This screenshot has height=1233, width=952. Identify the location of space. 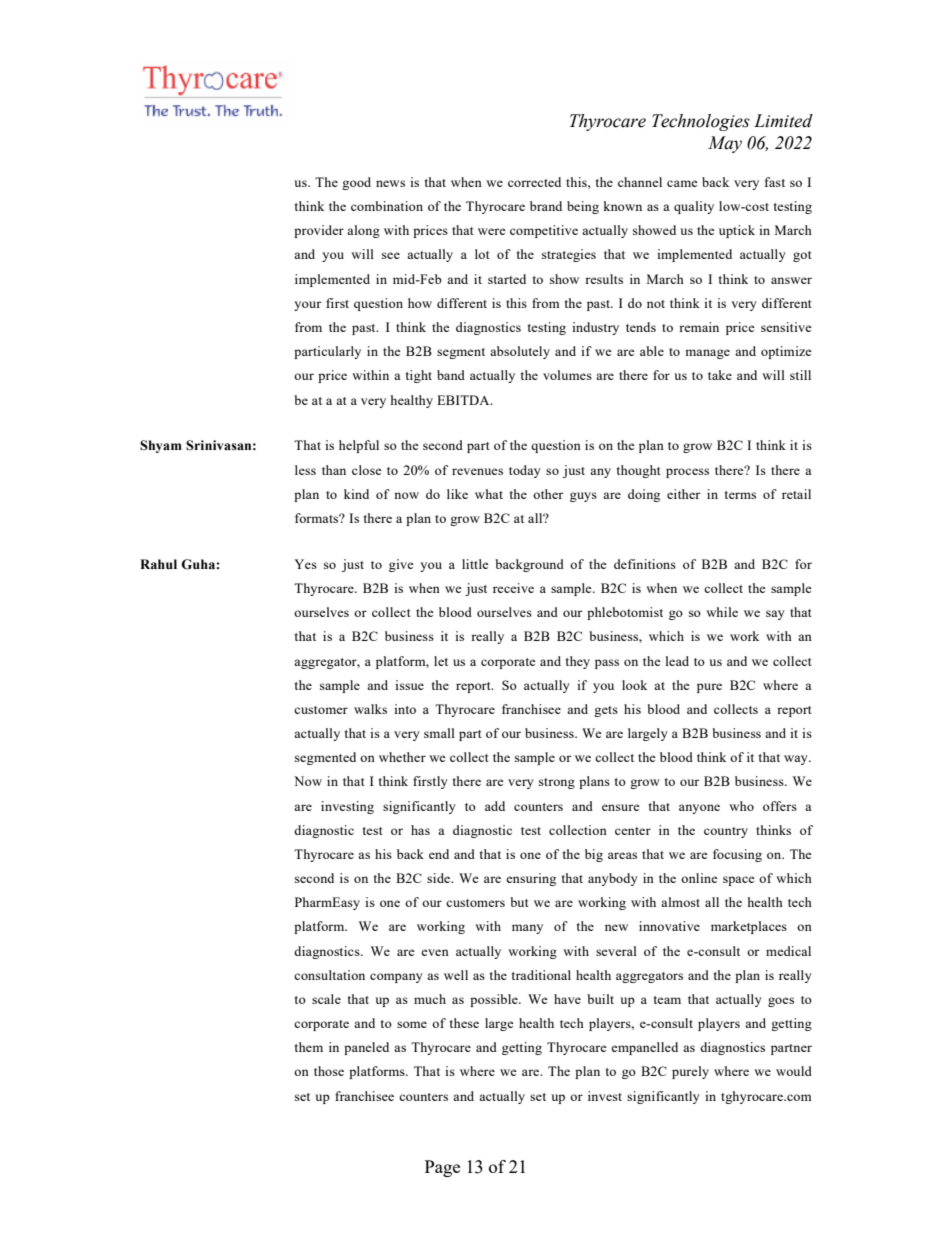
(739, 881).
